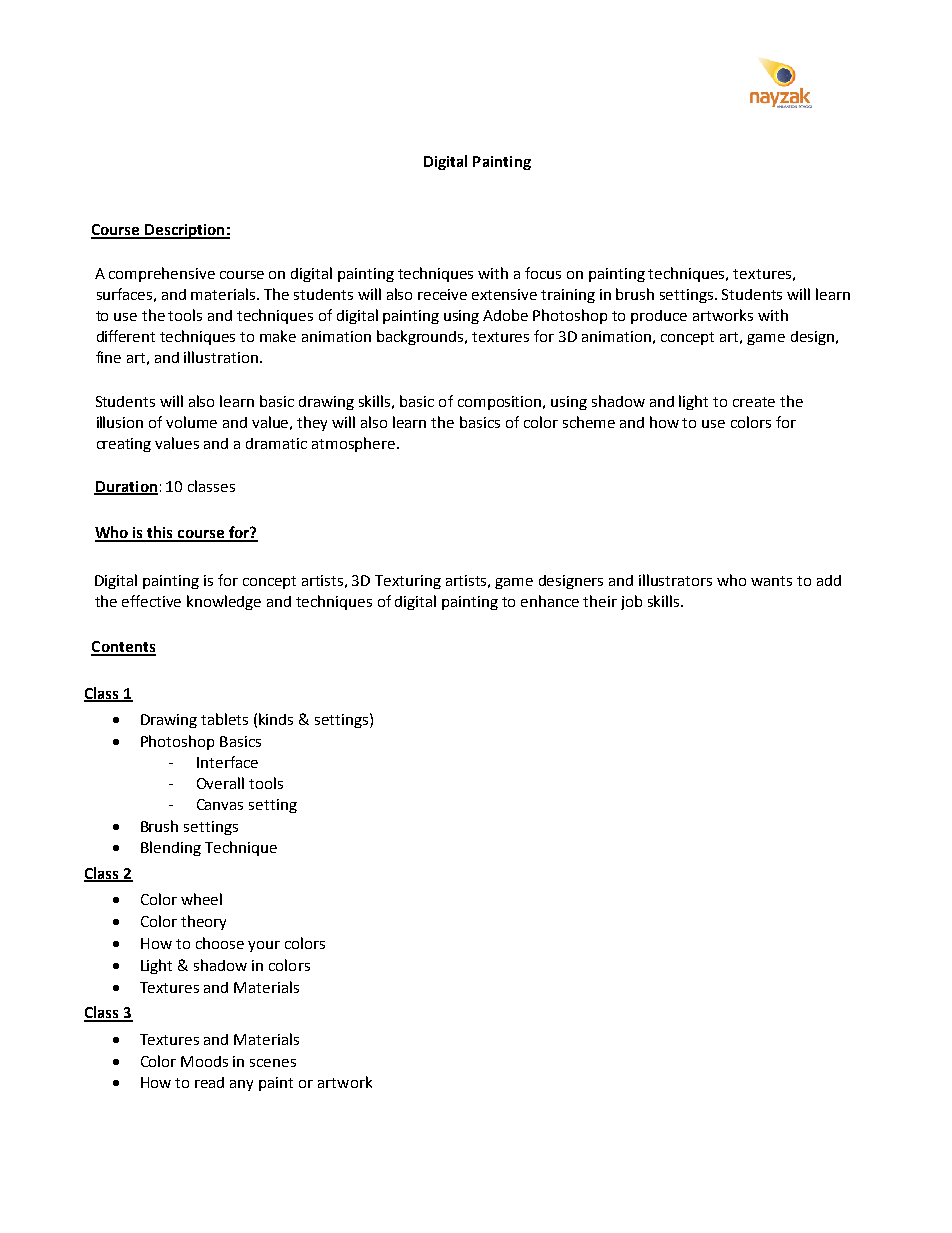 The height and width of the page is (1233, 952). What do you see at coordinates (160, 533) in the page?
I see `this` at bounding box center [160, 533].
